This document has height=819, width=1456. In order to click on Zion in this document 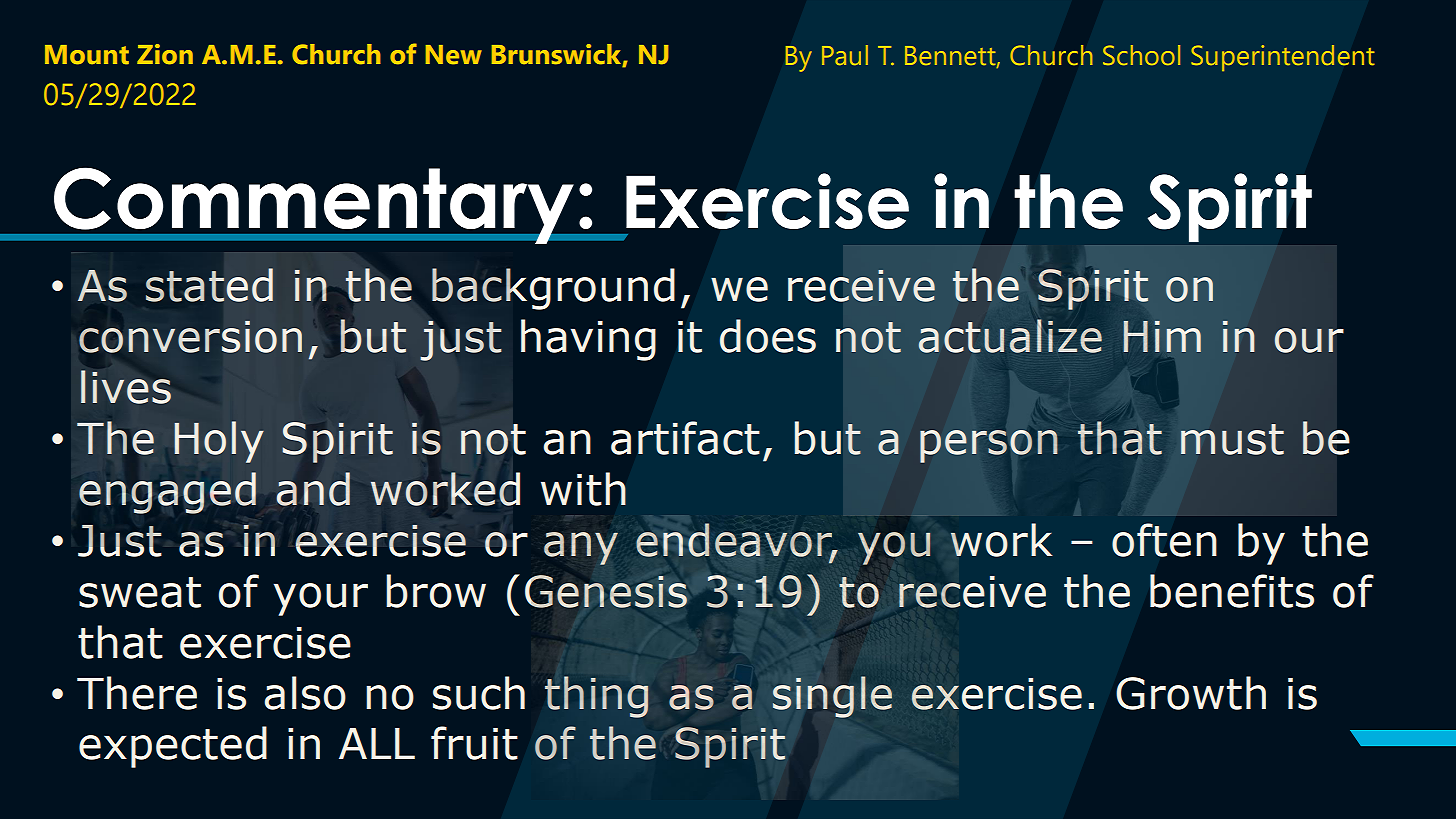, I will do `click(165, 54)`.
